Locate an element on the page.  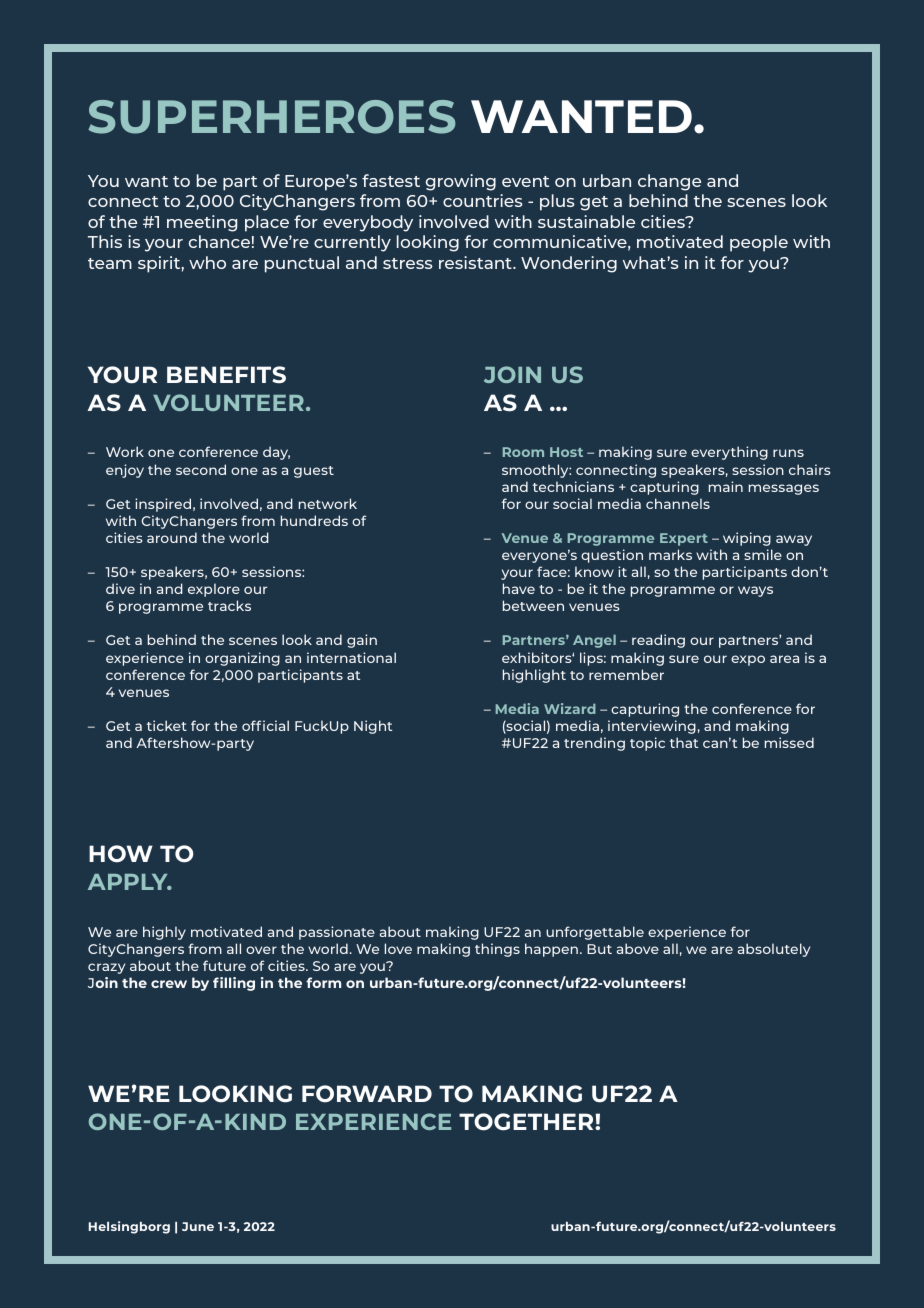
everything is located at coordinates (729, 453).
